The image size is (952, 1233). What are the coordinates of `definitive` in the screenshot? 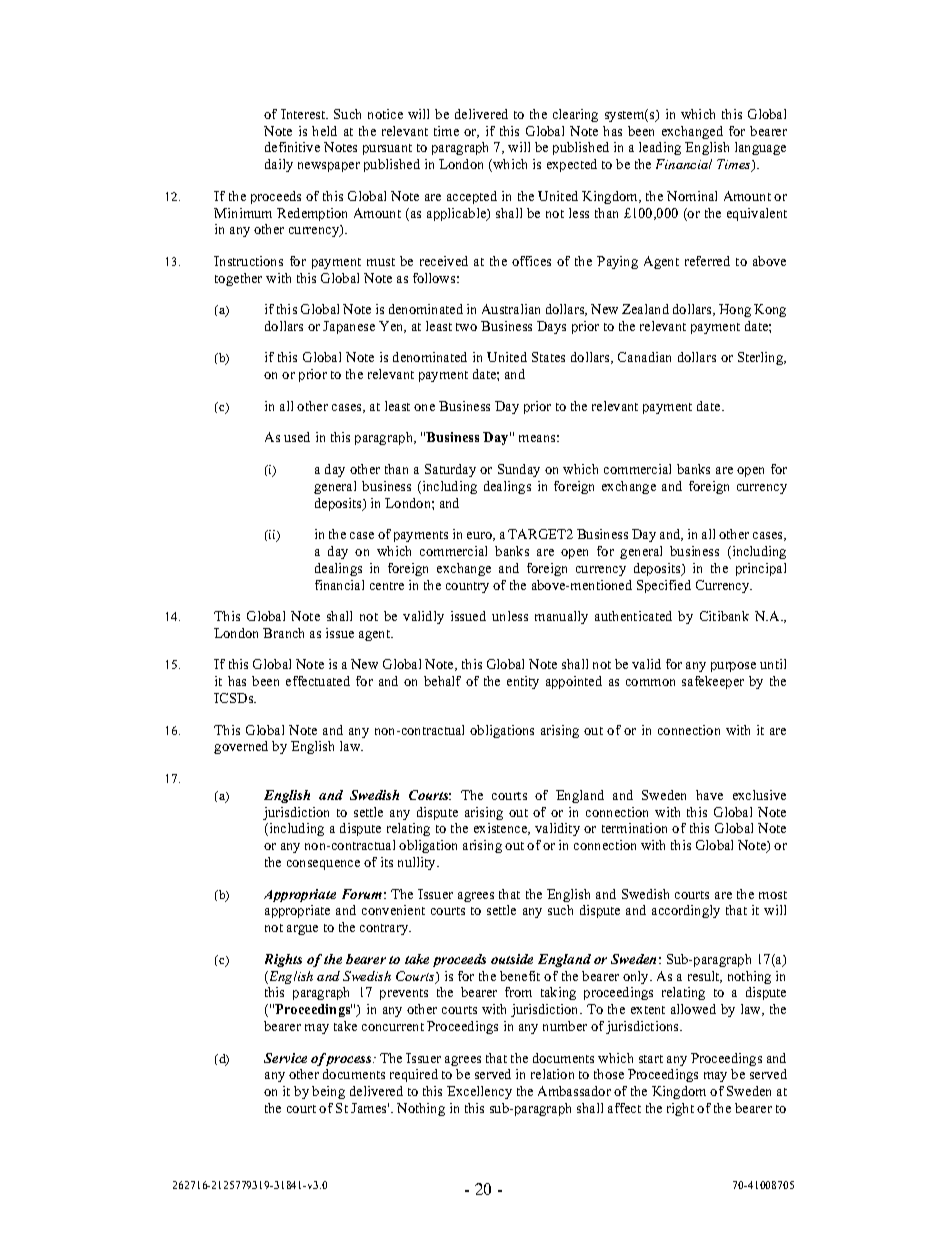 It's located at (292, 147).
